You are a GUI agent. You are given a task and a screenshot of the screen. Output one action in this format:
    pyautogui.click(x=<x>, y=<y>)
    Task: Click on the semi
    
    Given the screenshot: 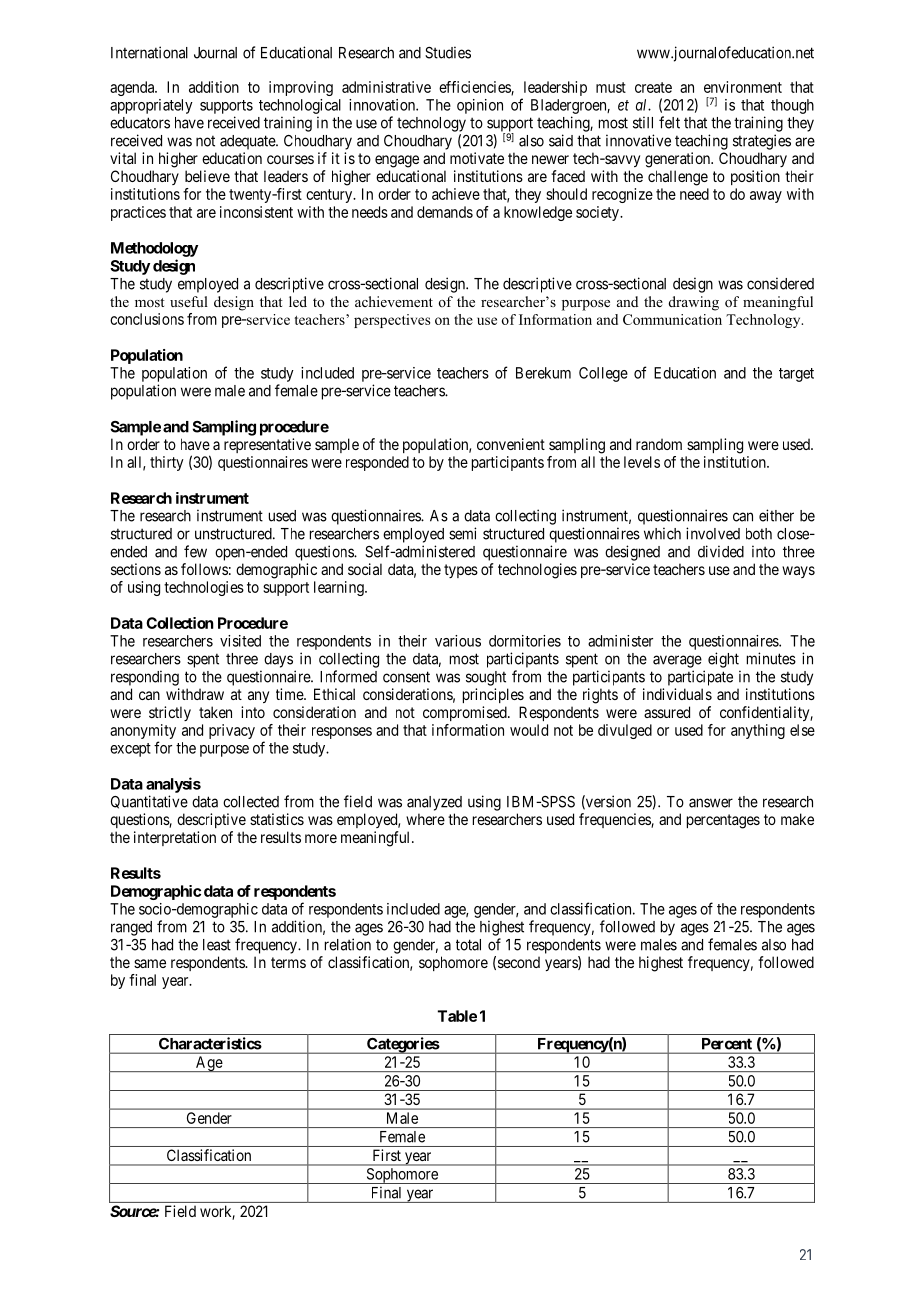 What is the action you would take?
    pyautogui.click(x=462, y=533)
